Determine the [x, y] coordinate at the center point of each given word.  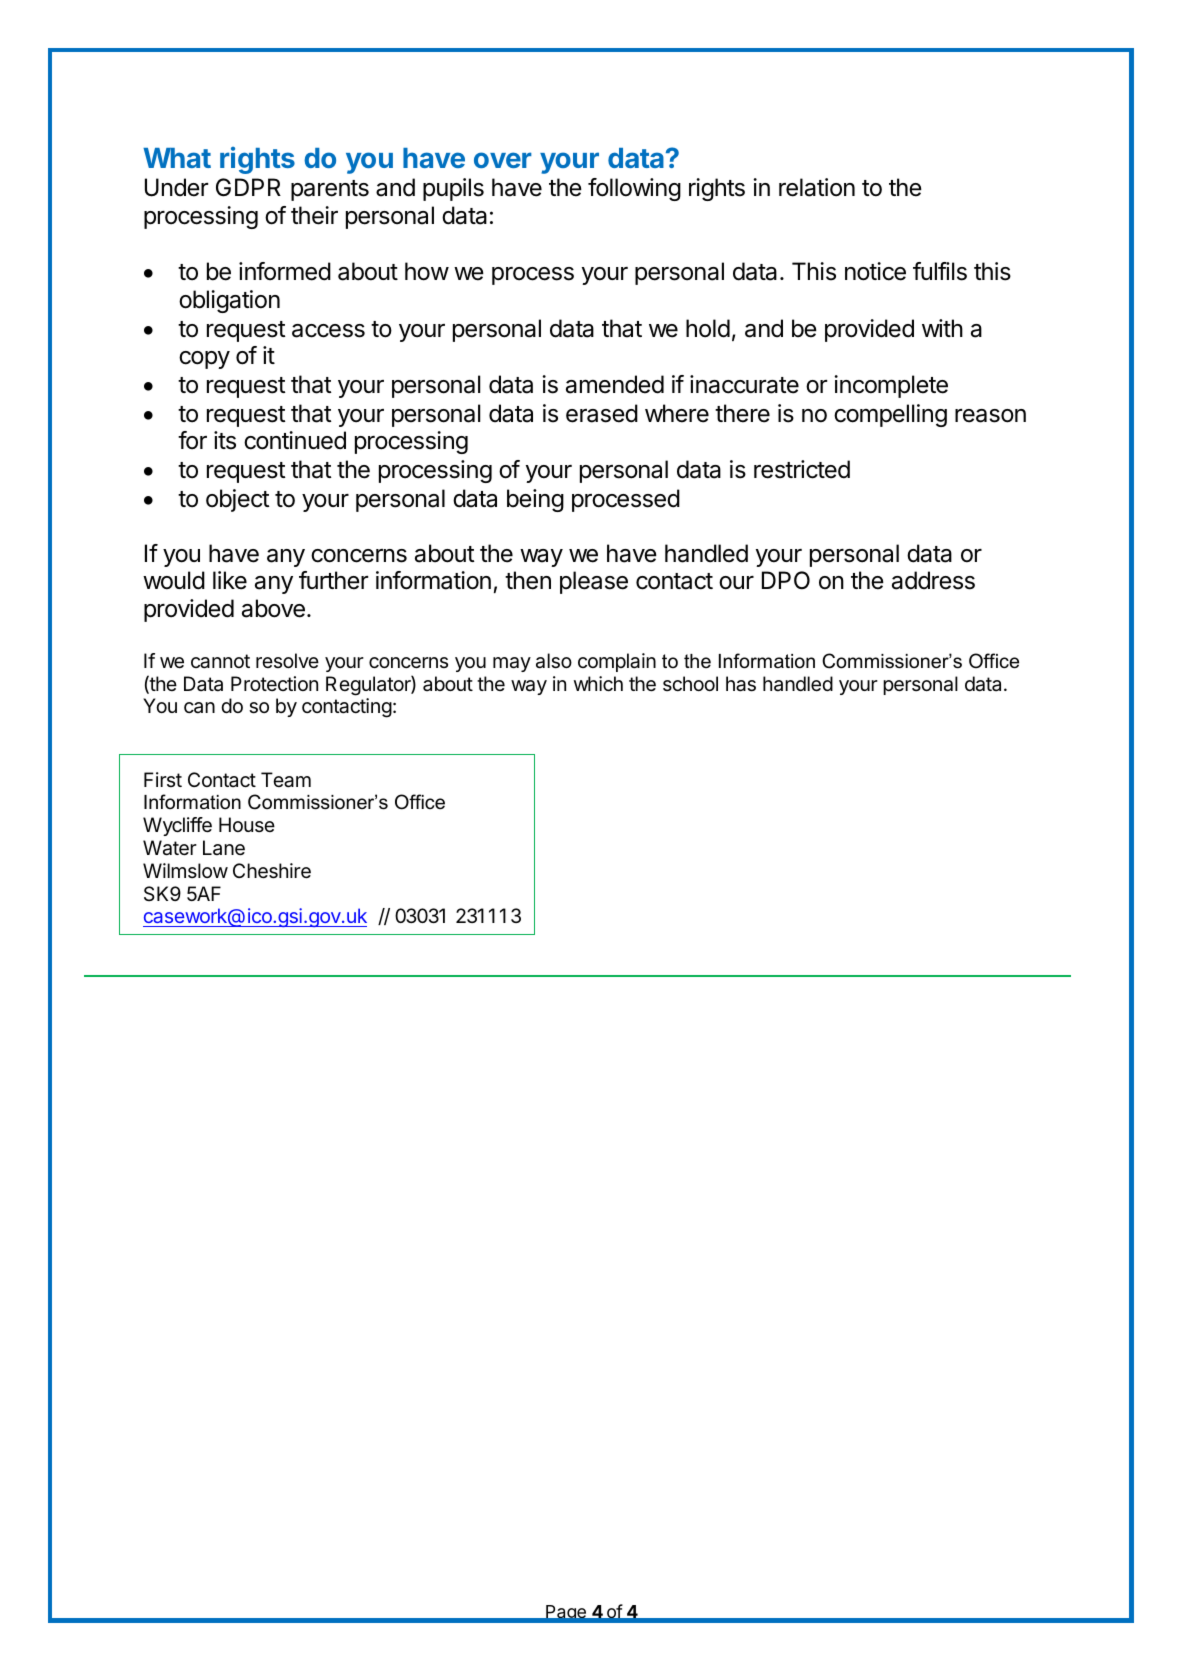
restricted [802, 469]
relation [817, 187]
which [598, 684]
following [634, 189]
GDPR [248, 187]
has [741, 684]
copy [204, 360]
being [535, 500]
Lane [224, 848]
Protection [274, 683]
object [237, 500]
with [942, 328]
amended [615, 384]
